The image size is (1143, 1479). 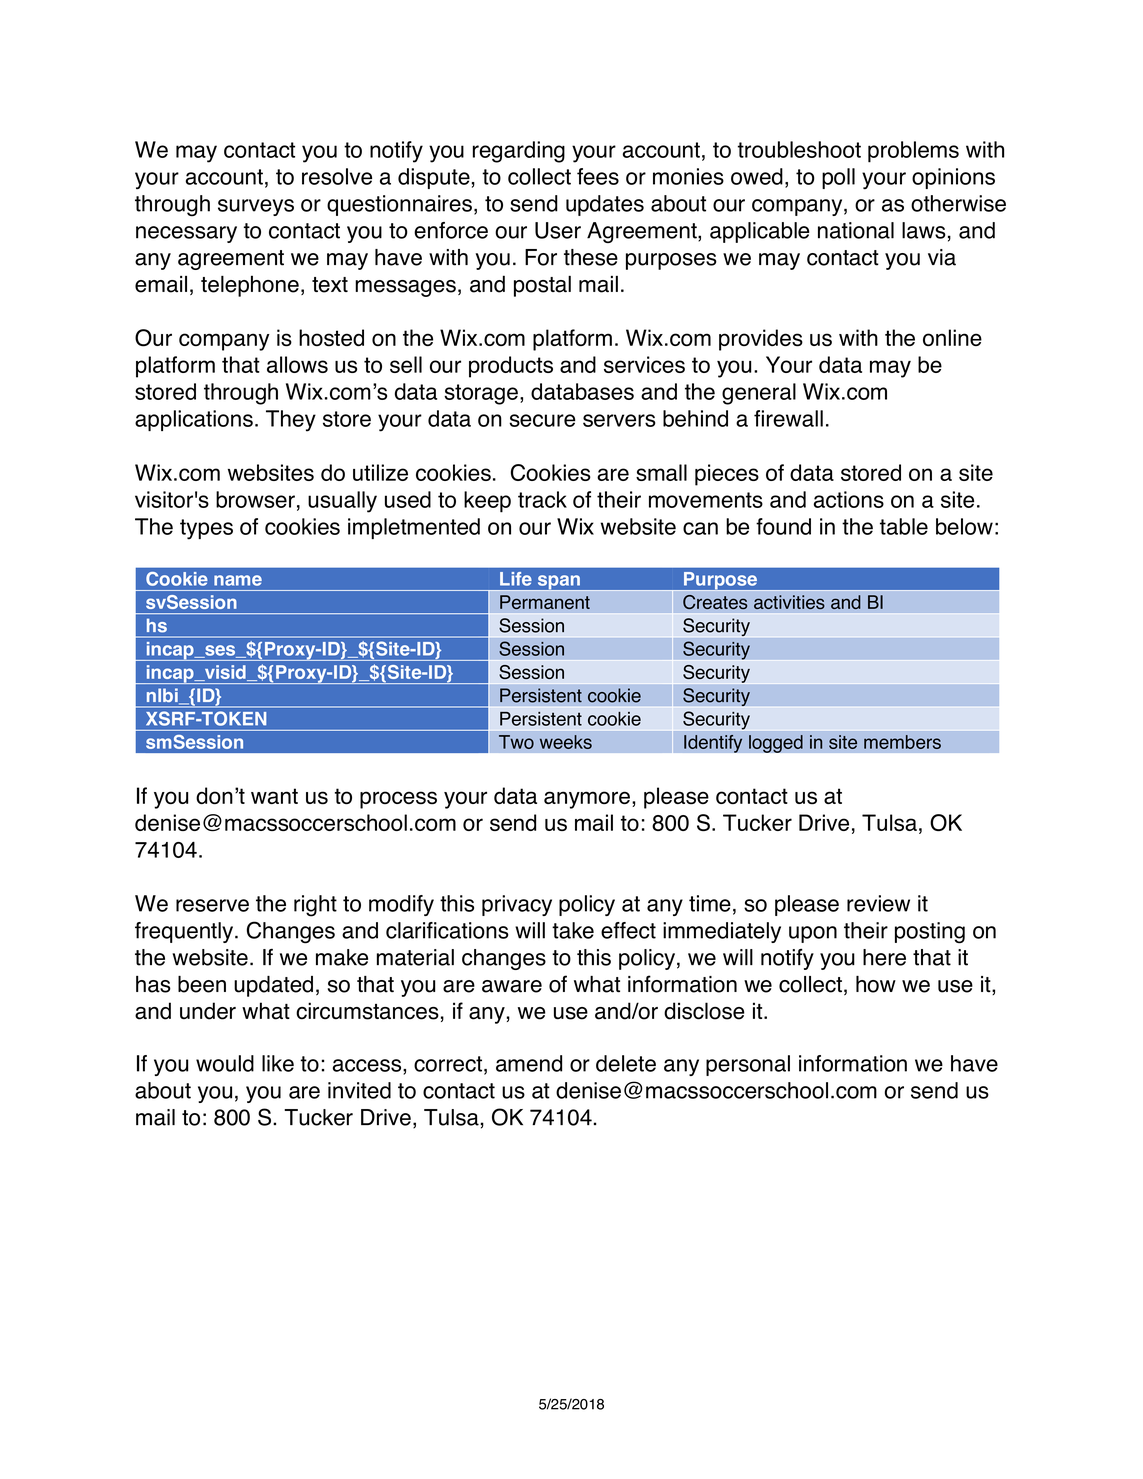 I want to click on surveys, so click(x=256, y=207).
